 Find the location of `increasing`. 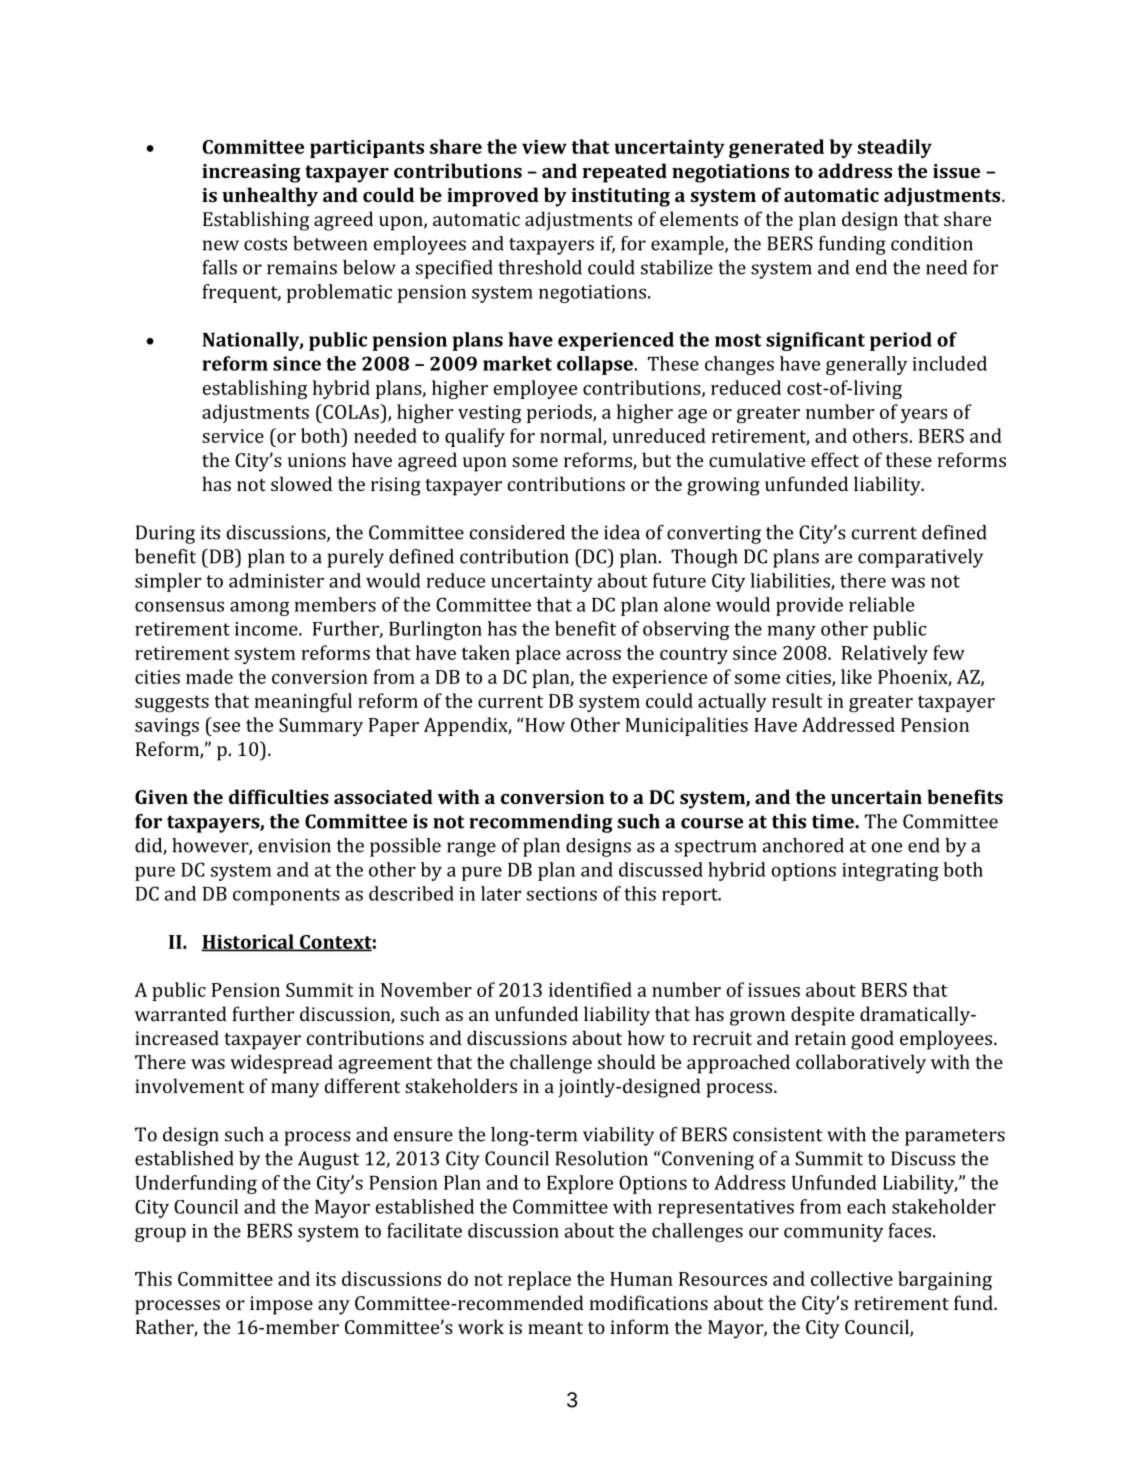

increasing is located at coordinates (251, 173).
